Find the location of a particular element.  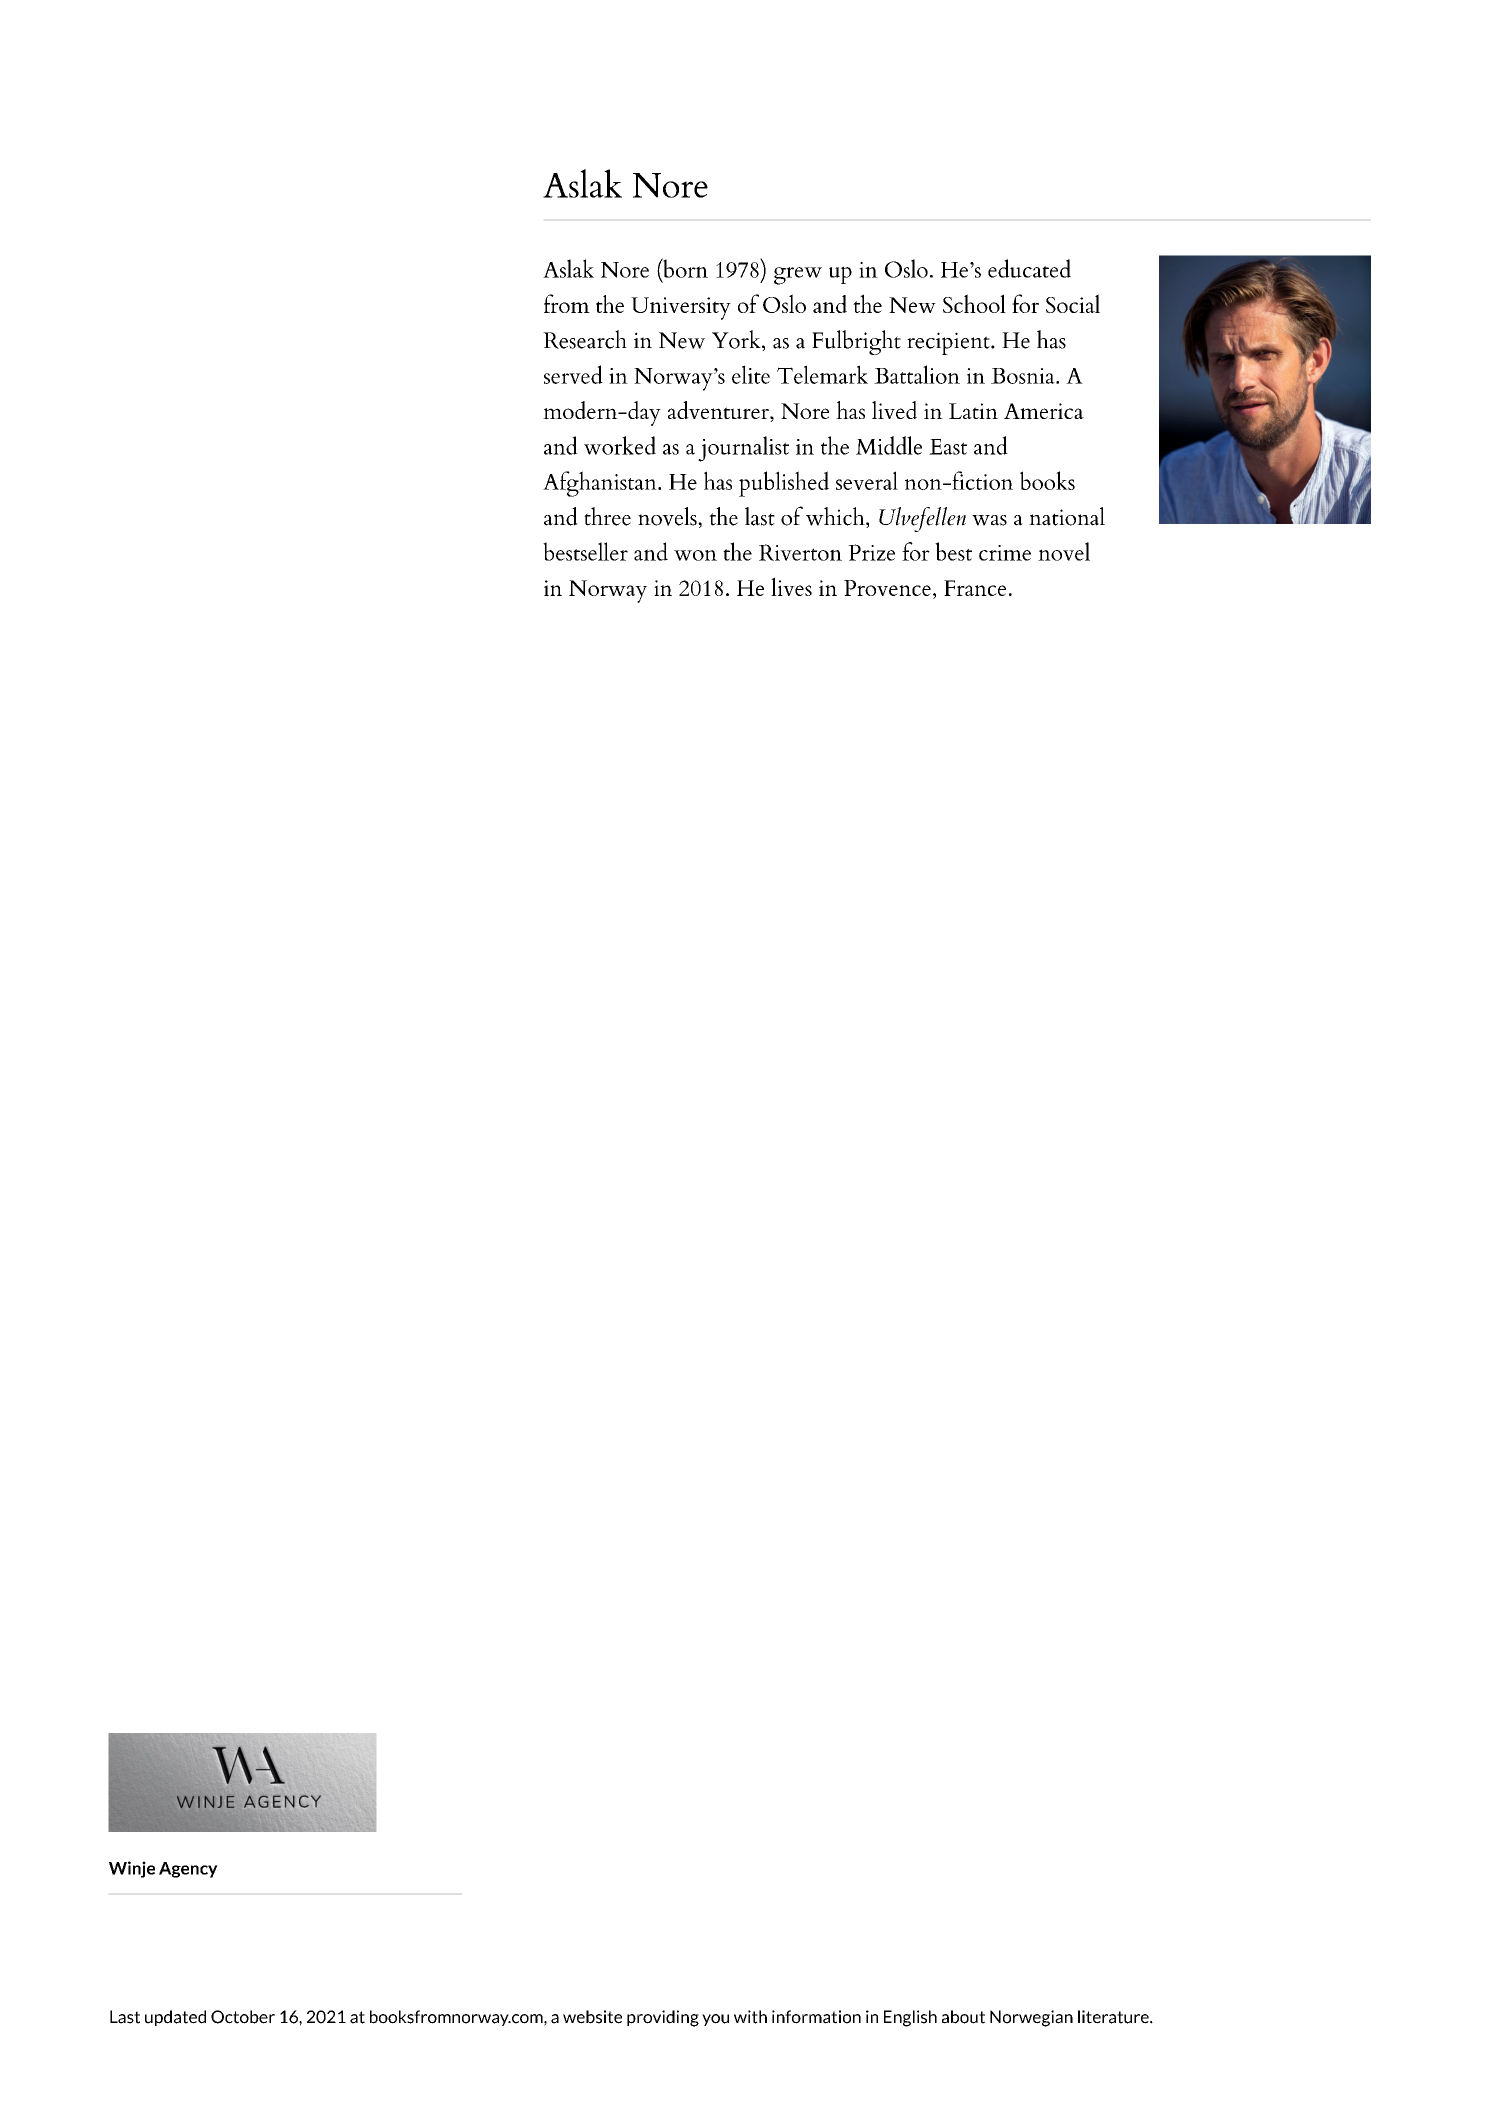

School is located at coordinates (974, 303).
